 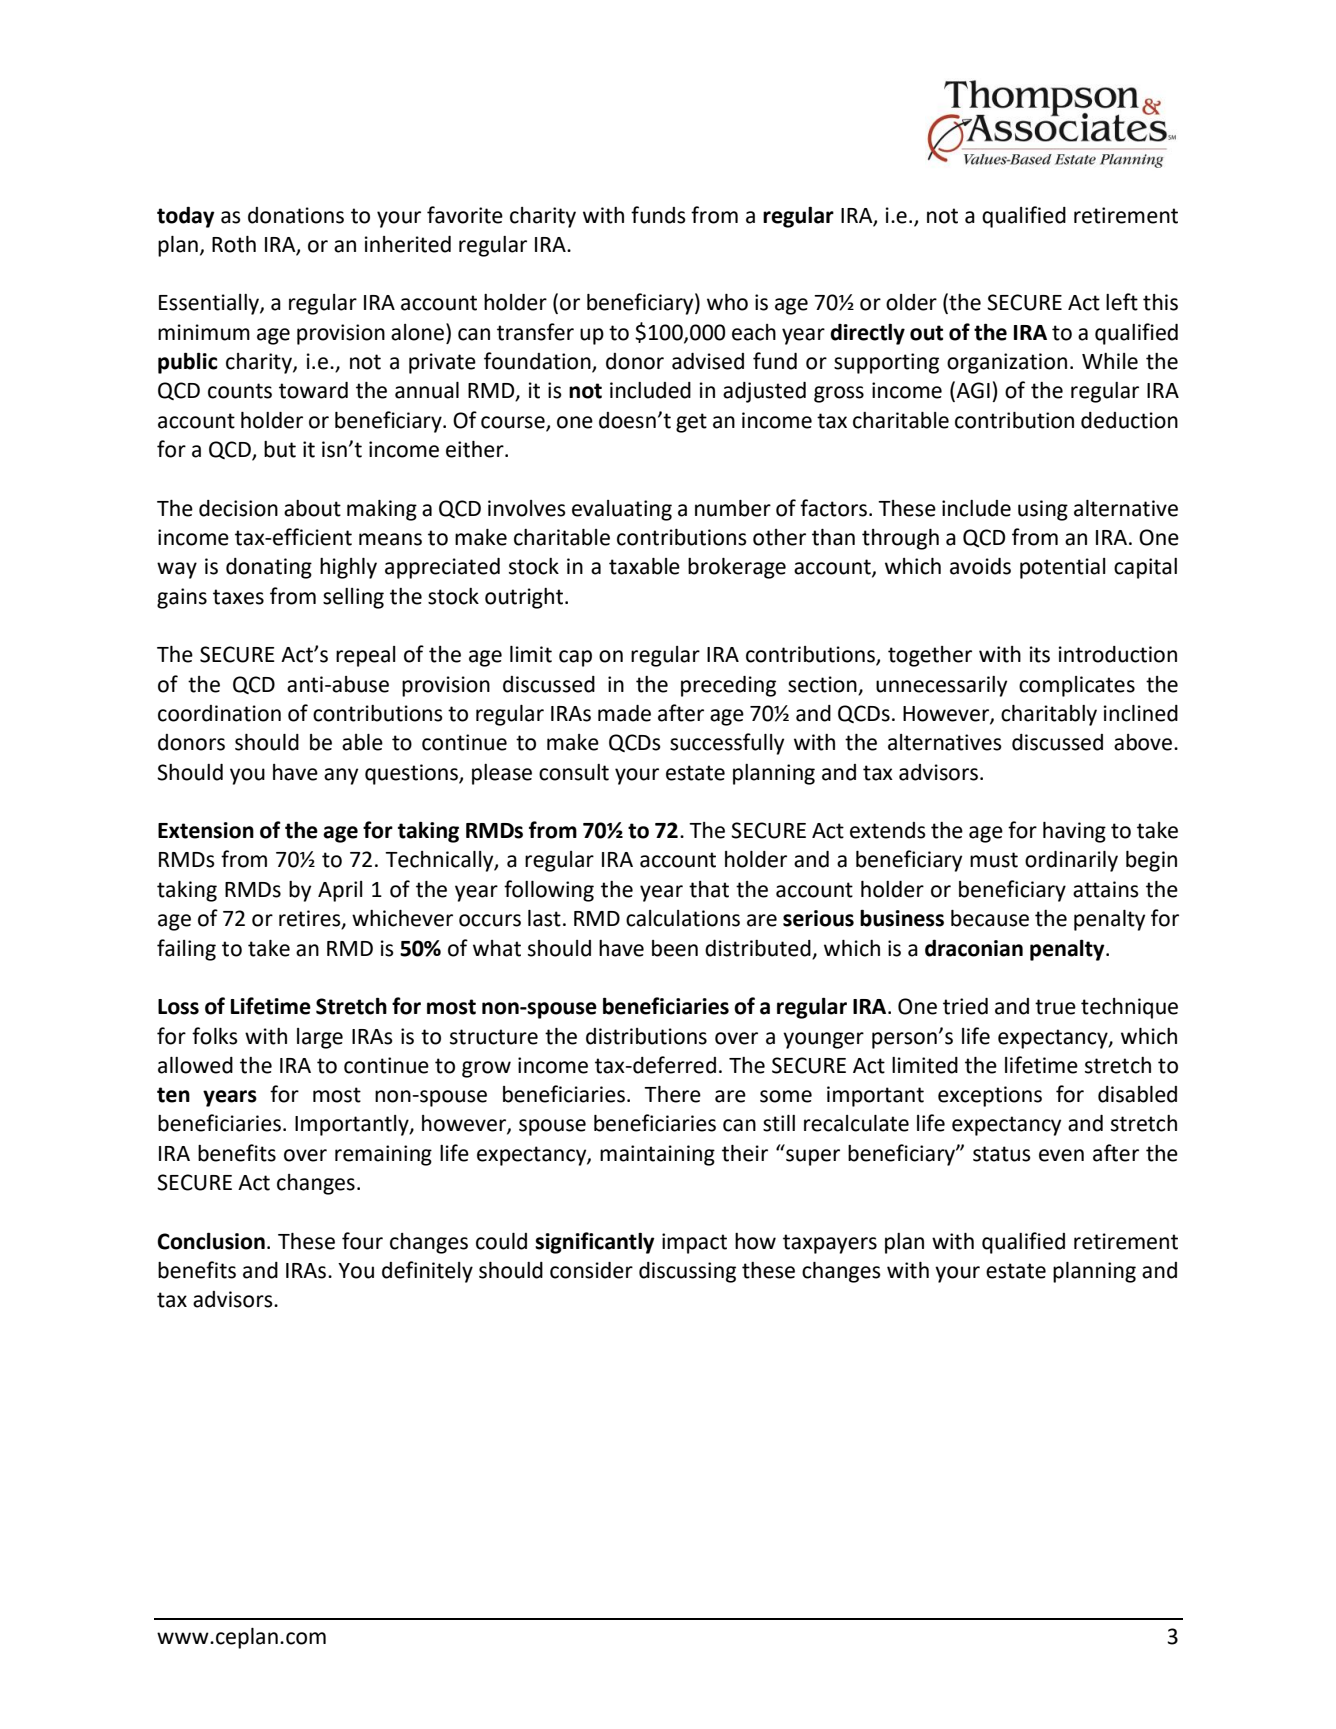 What do you see at coordinates (320, 1038) in the document?
I see `large` at bounding box center [320, 1038].
